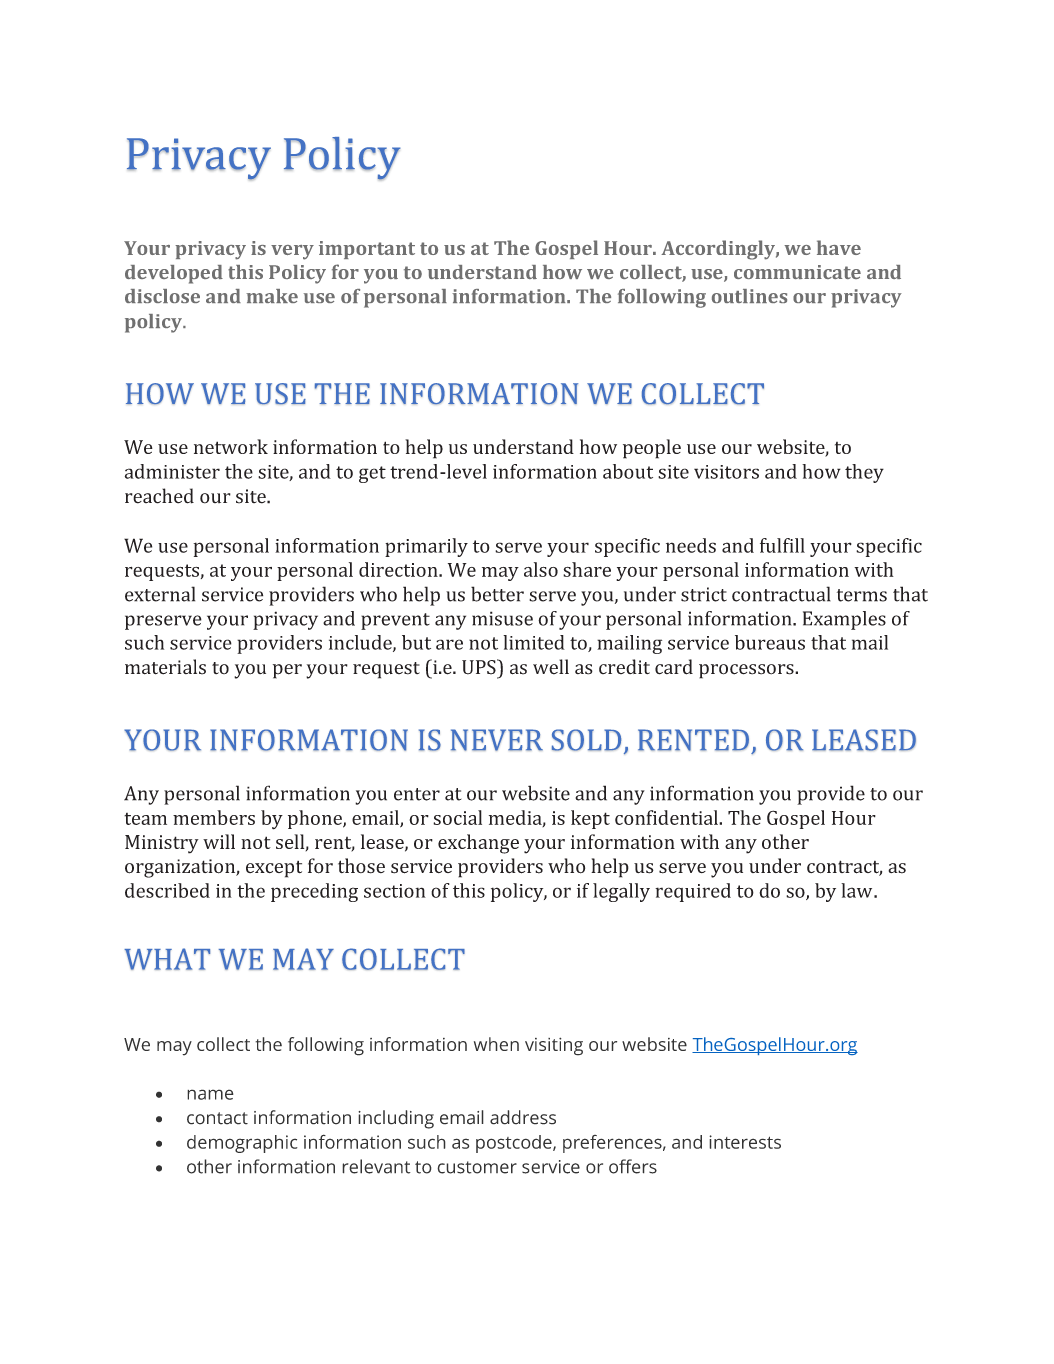  Describe the element at coordinates (242, 1144) in the image. I see `demographic` at that location.
